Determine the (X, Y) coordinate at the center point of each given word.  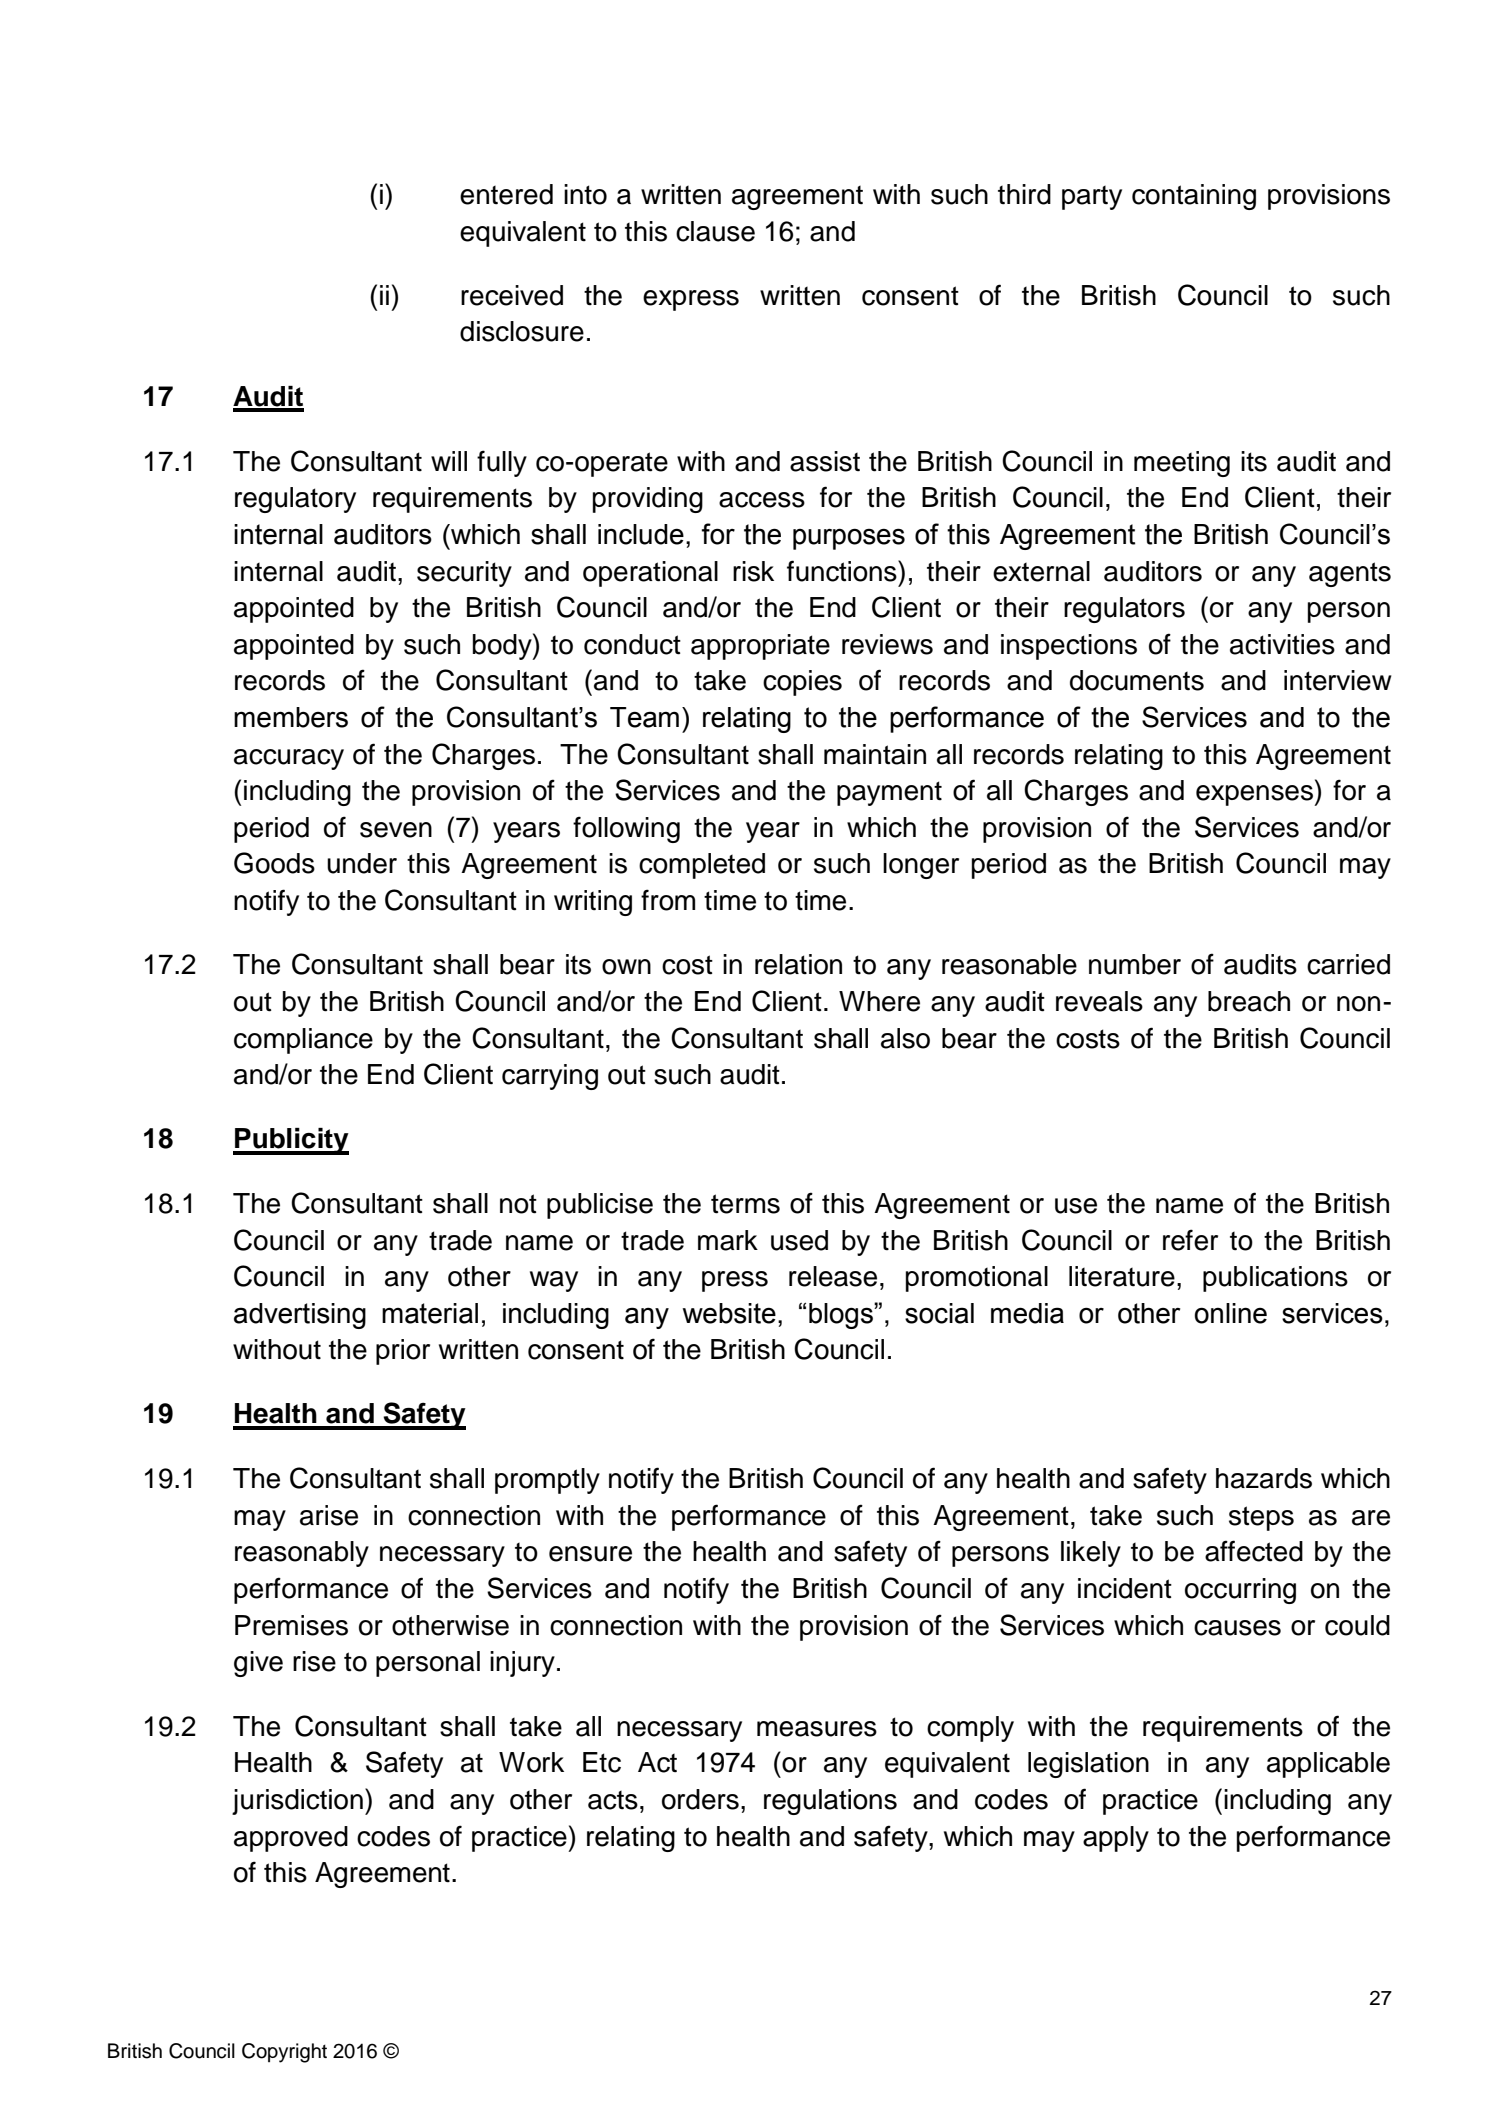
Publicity (291, 1141)
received (512, 295)
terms (745, 1204)
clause (715, 231)
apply (1116, 1839)
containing (1194, 197)
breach (1249, 1001)
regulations (830, 1802)
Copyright (284, 2053)
